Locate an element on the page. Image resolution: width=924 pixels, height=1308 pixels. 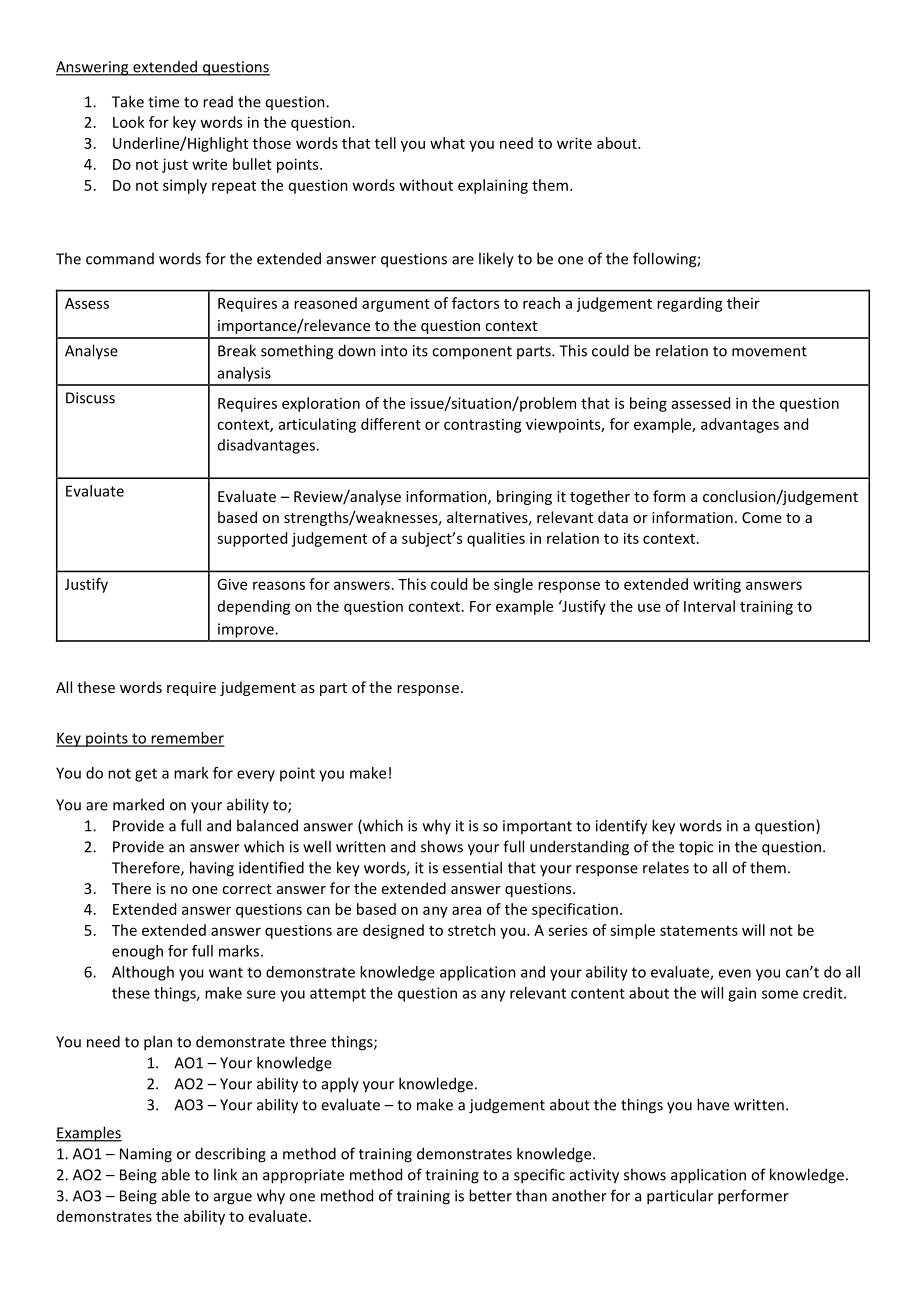
Naming is located at coordinates (146, 1155).
